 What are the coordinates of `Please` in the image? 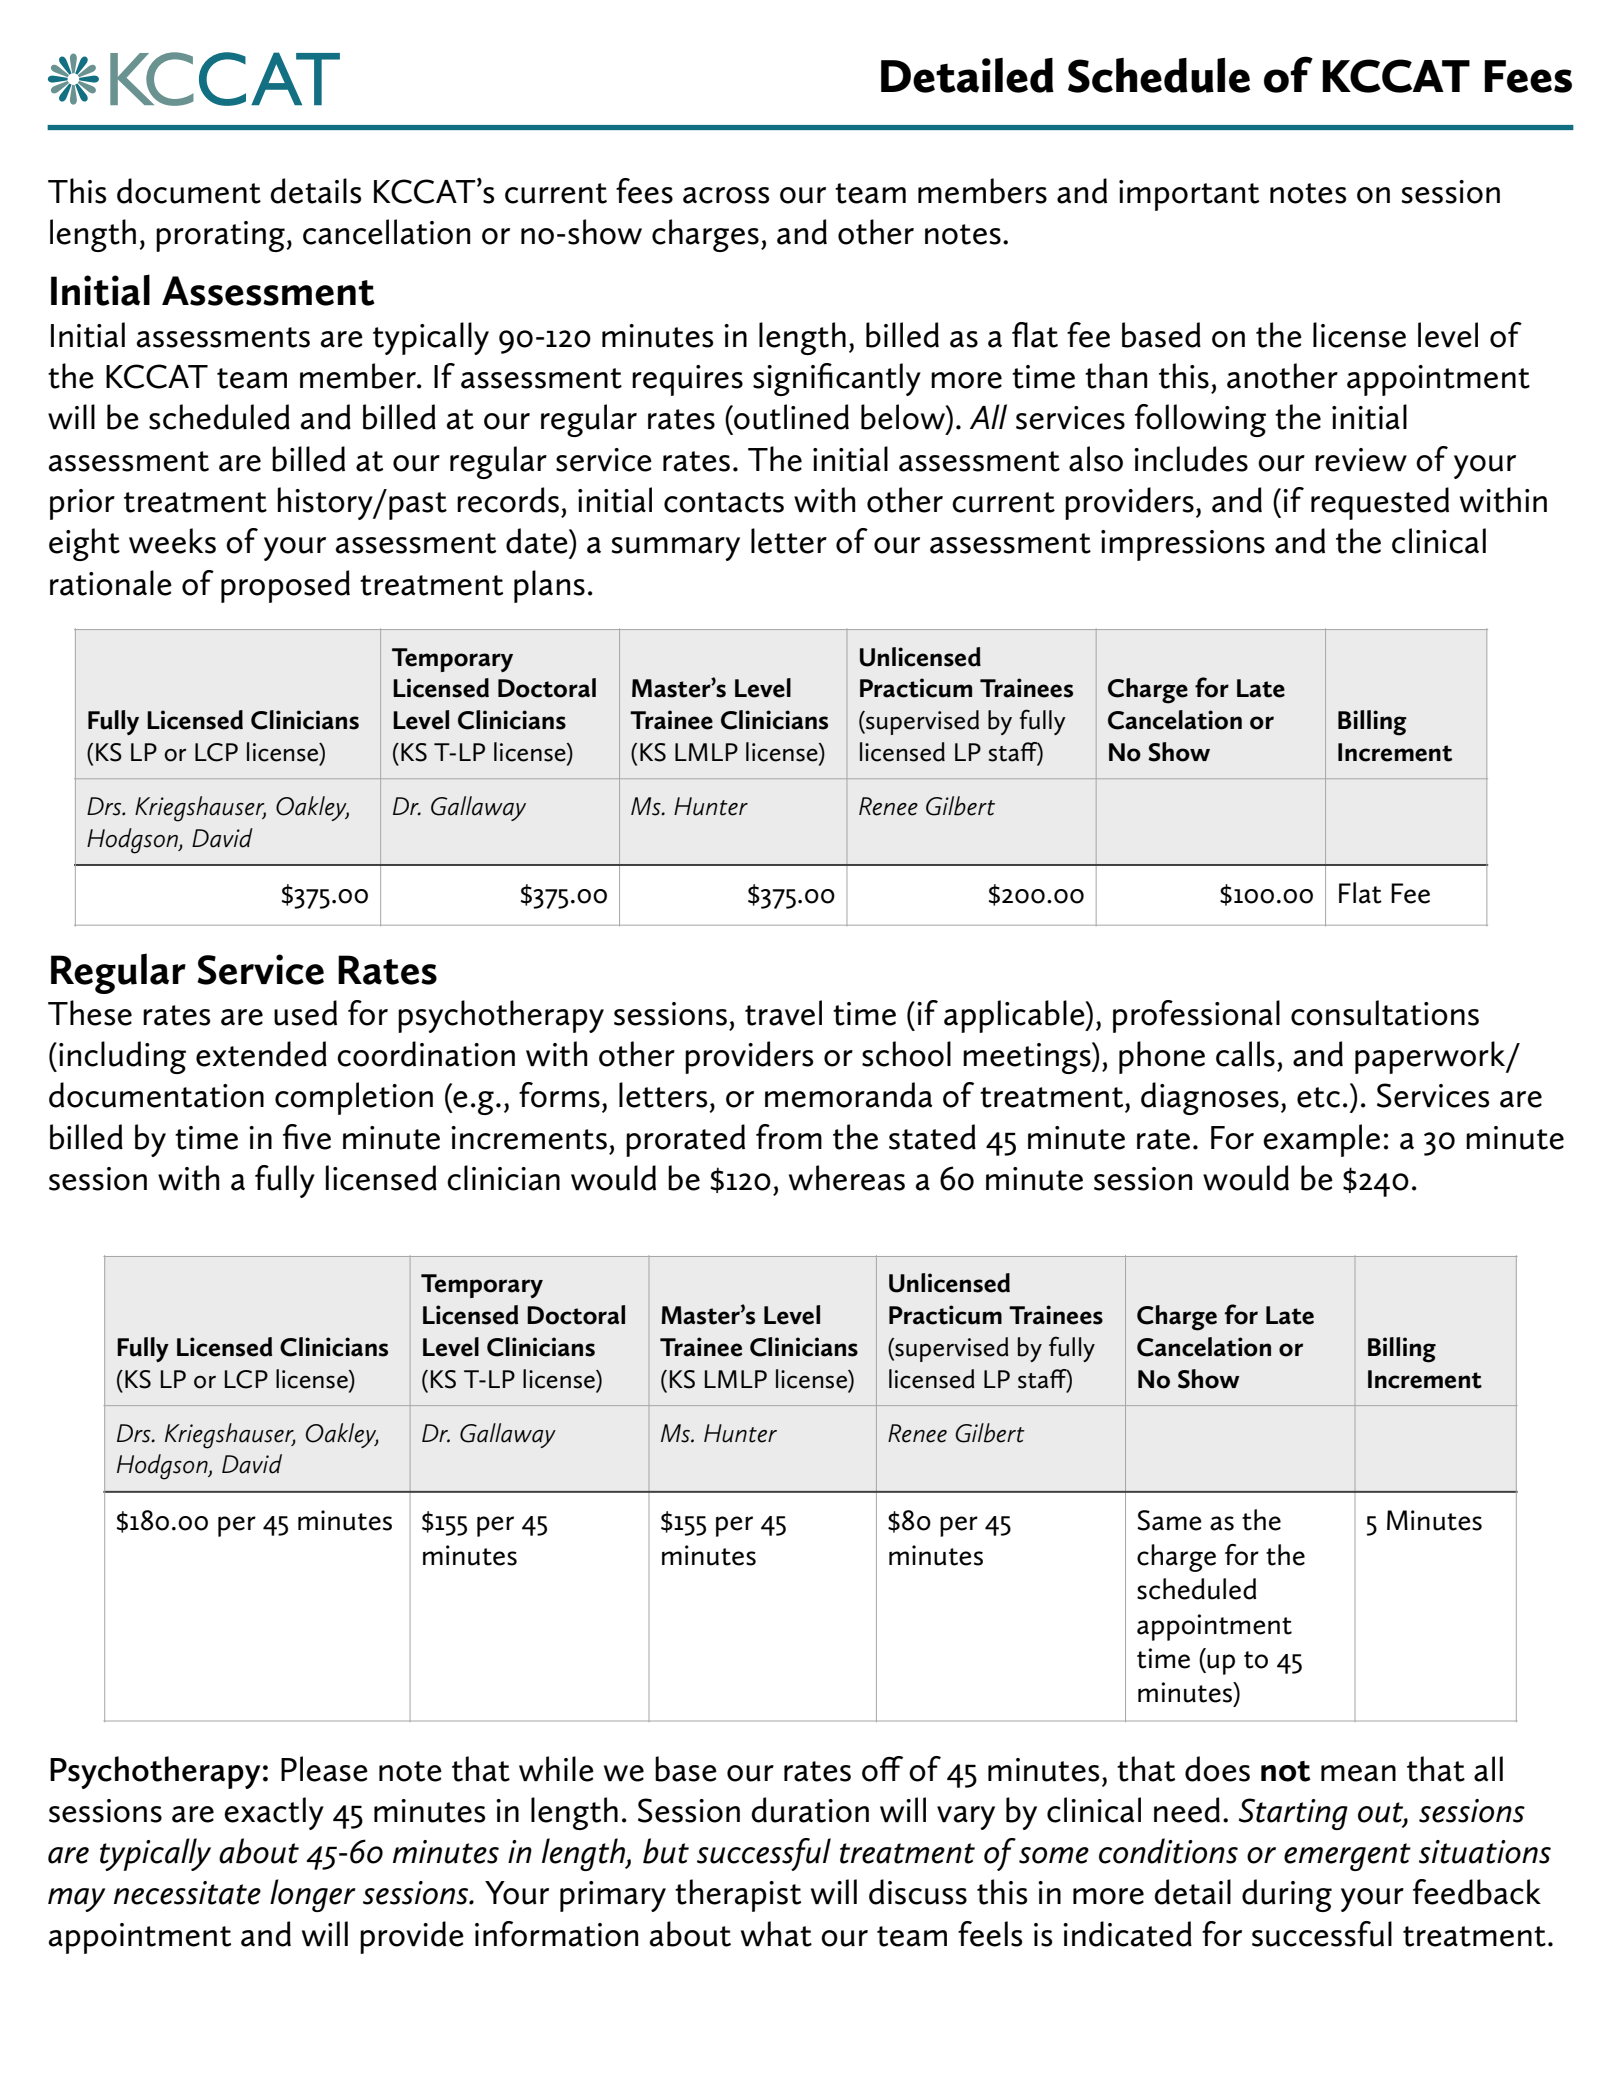 It's located at (324, 1769).
